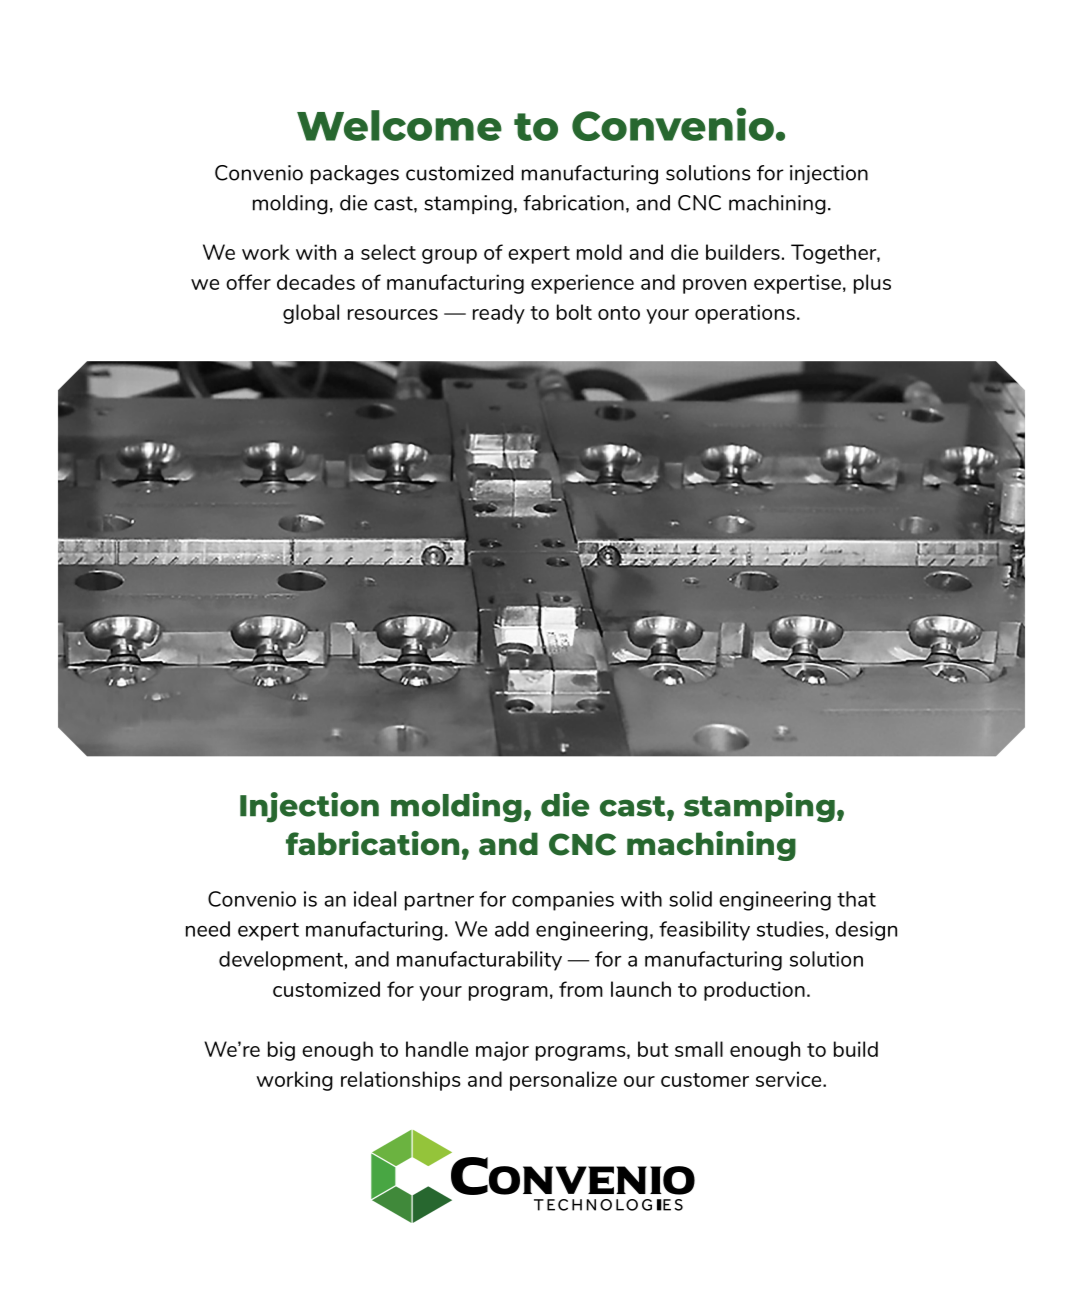 This screenshot has height=1315, width=1083. I want to click on big, so click(281, 1051).
